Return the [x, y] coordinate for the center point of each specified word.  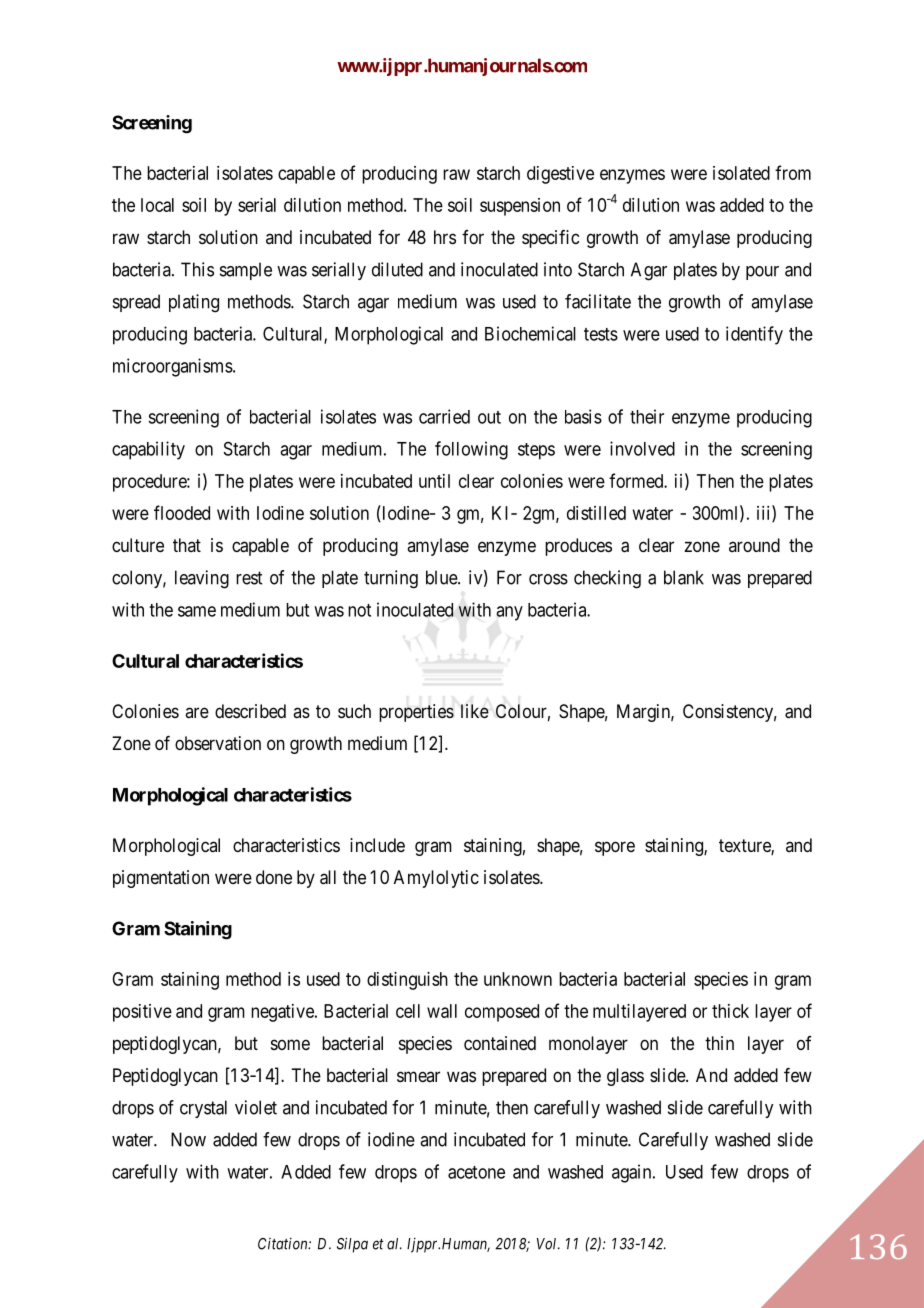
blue [442, 577]
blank [684, 577]
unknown [518, 979]
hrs [445, 237]
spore [615, 848]
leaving [202, 579]
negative [283, 1013]
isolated [741, 173]
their [647, 416]
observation [218, 743]
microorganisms [173, 367]
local [157, 205]
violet [256, 1107]
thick [730, 1011]
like [475, 711]
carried [444, 416]
